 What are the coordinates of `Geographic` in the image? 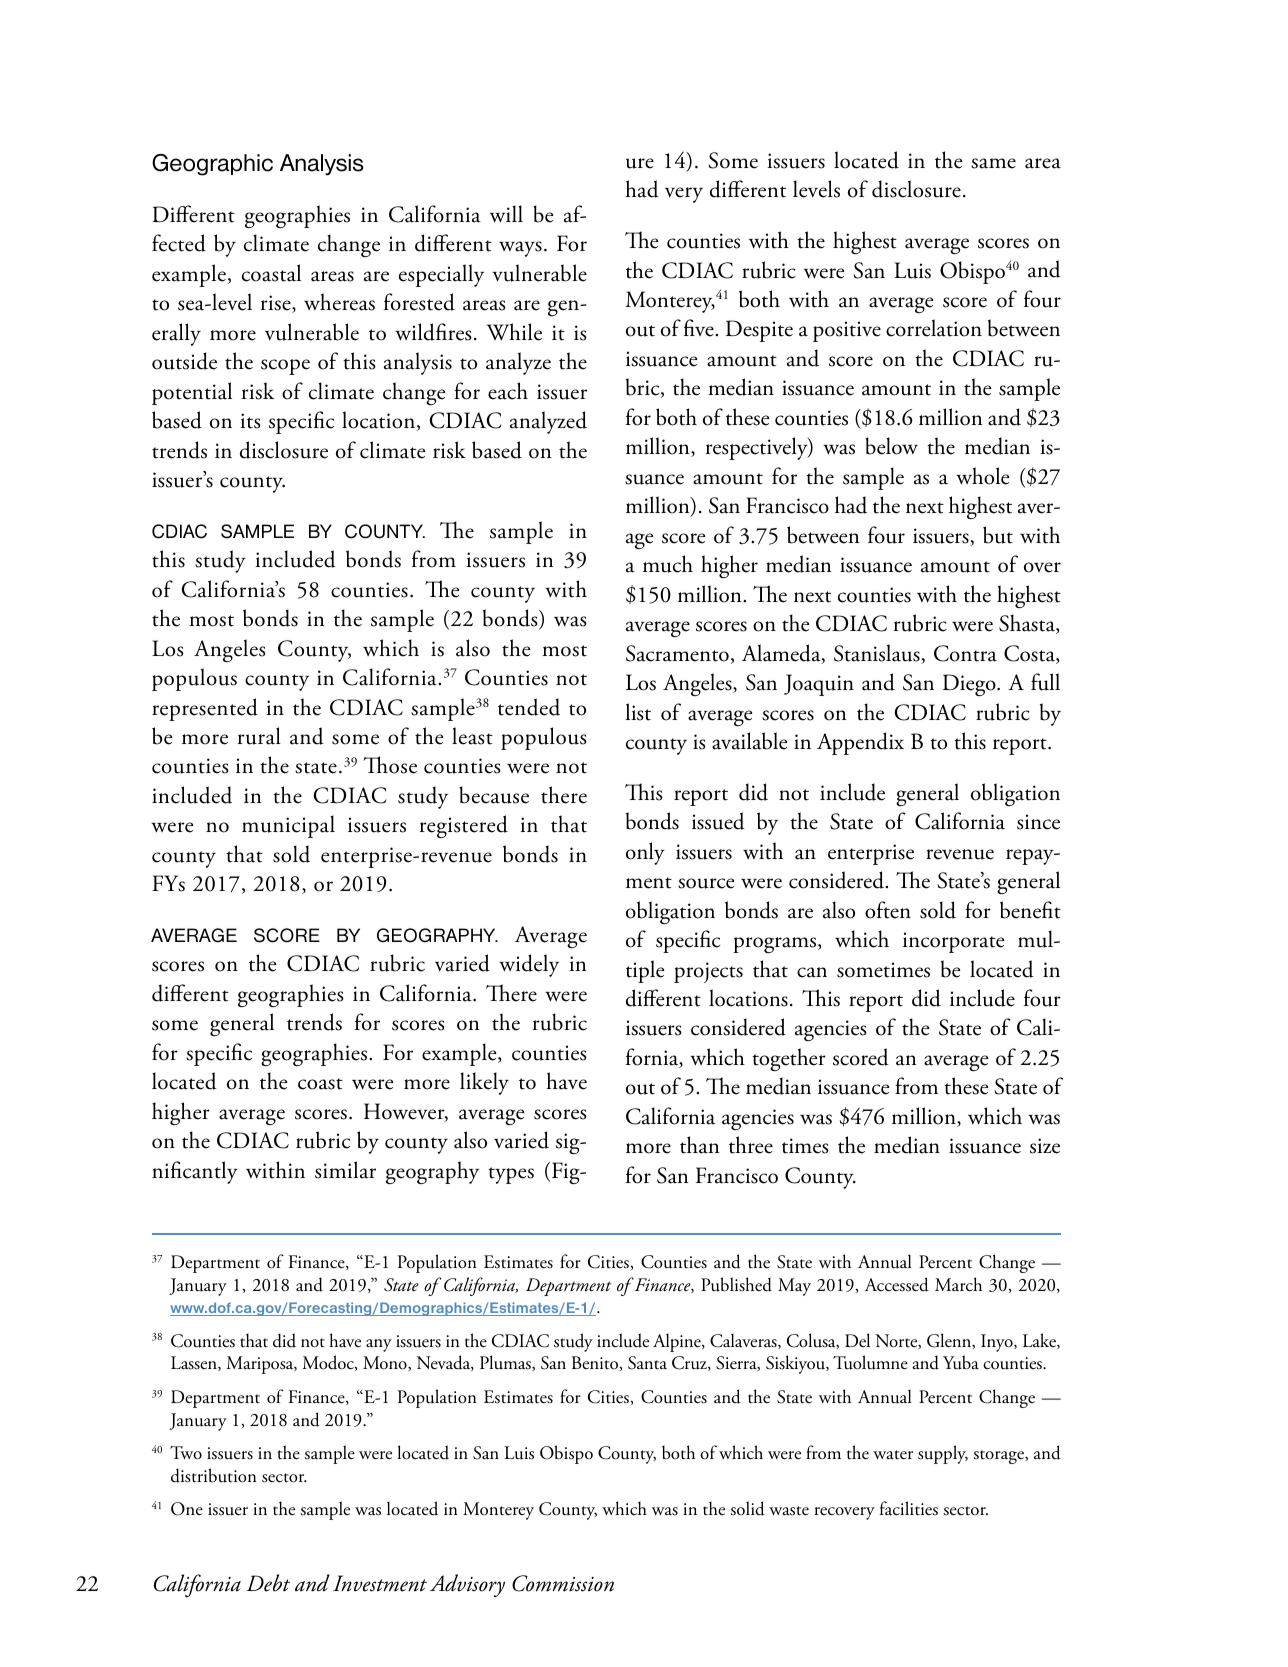 It's located at (212, 165).
